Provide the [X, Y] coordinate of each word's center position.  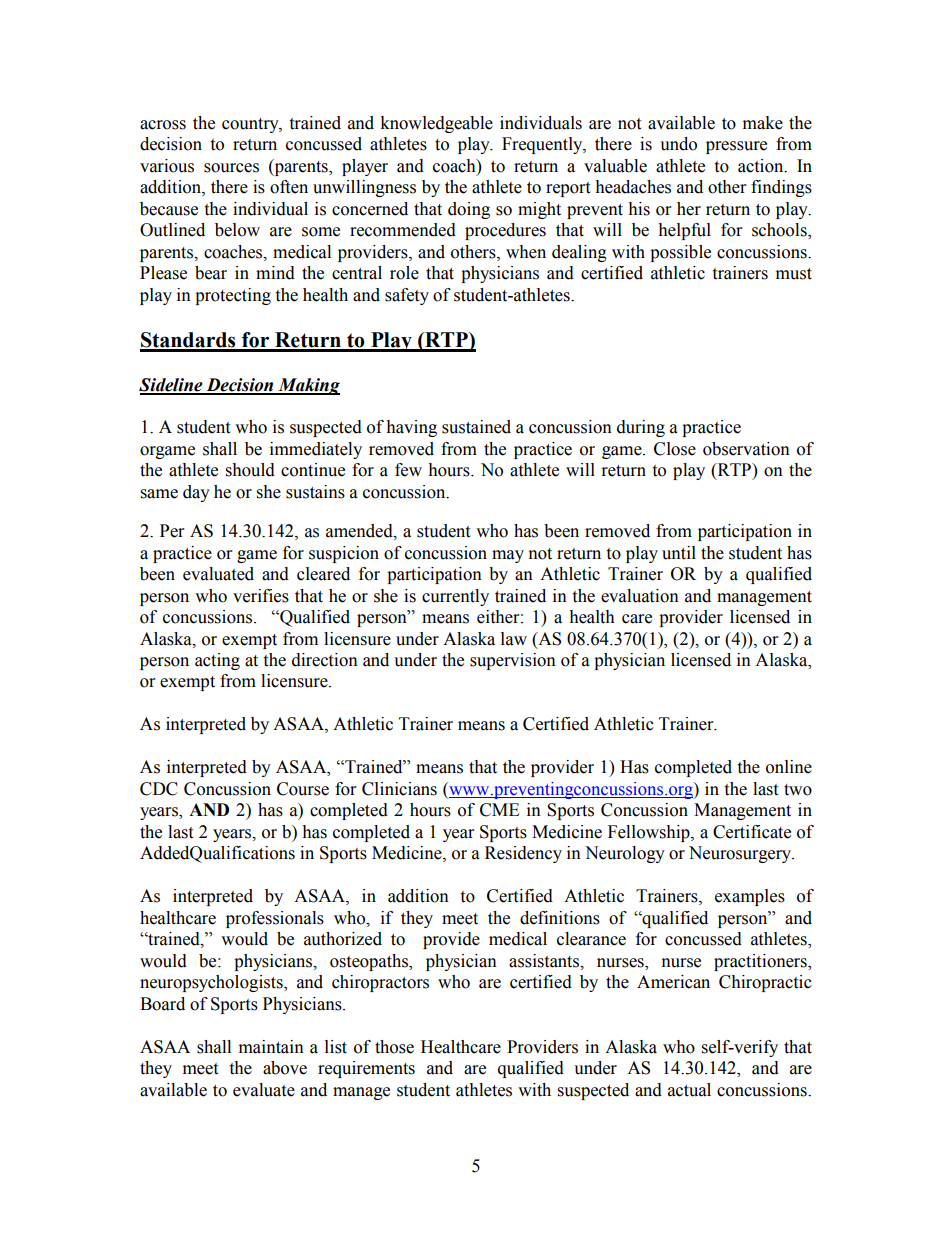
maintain [271, 1047]
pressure [736, 147]
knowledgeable [436, 124]
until [679, 553]
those [394, 1047]
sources [231, 168]
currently [455, 597]
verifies [261, 596]
